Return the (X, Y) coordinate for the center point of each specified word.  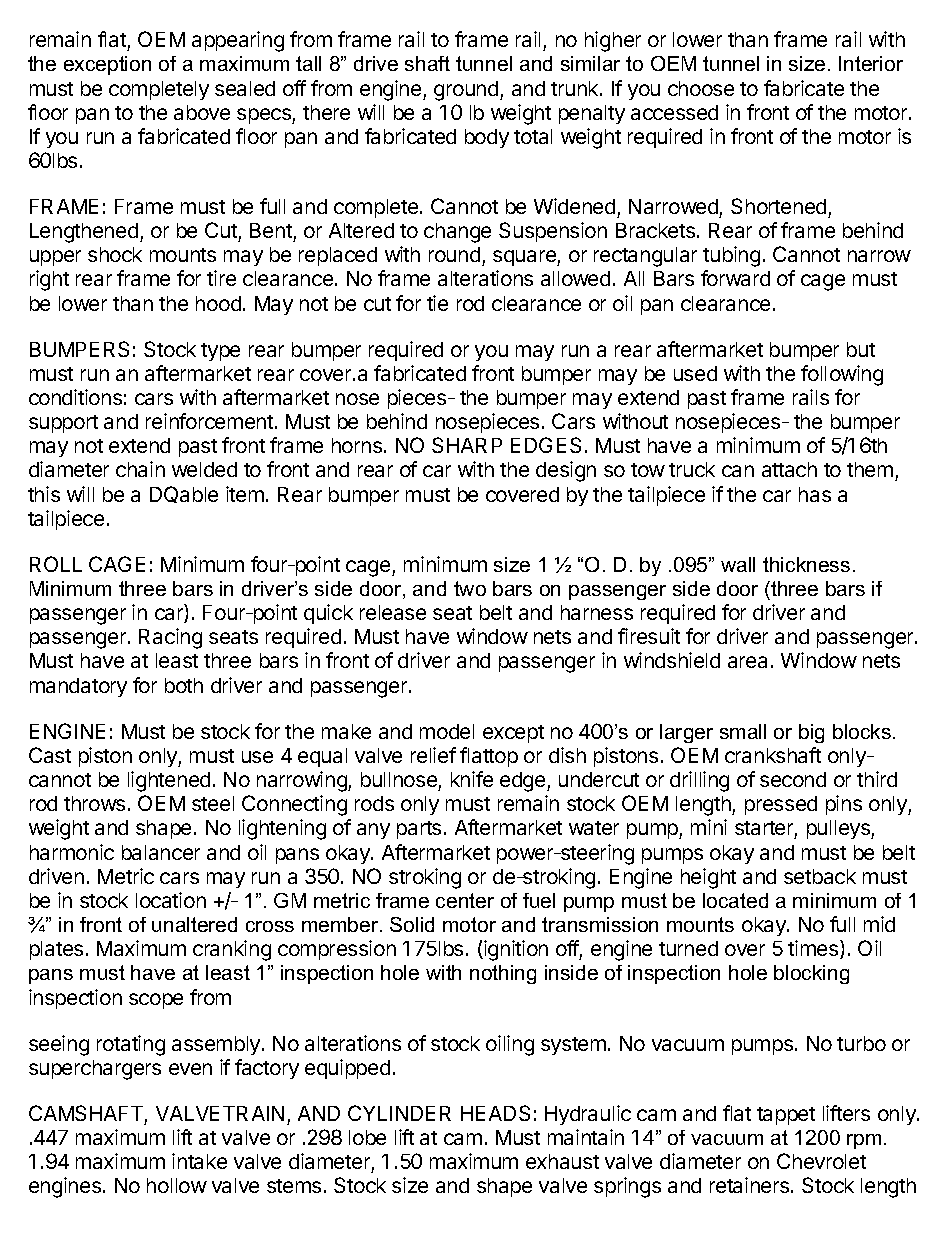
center (465, 900)
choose (701, 88)
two (470, 588)
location (171, 900)
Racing (170, 638)
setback (820, 876)
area (747, 662)
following (842, 375)
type (220, 352)
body (487, 138)
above (202, 112)
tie (437, 303)
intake (199, 1161)
